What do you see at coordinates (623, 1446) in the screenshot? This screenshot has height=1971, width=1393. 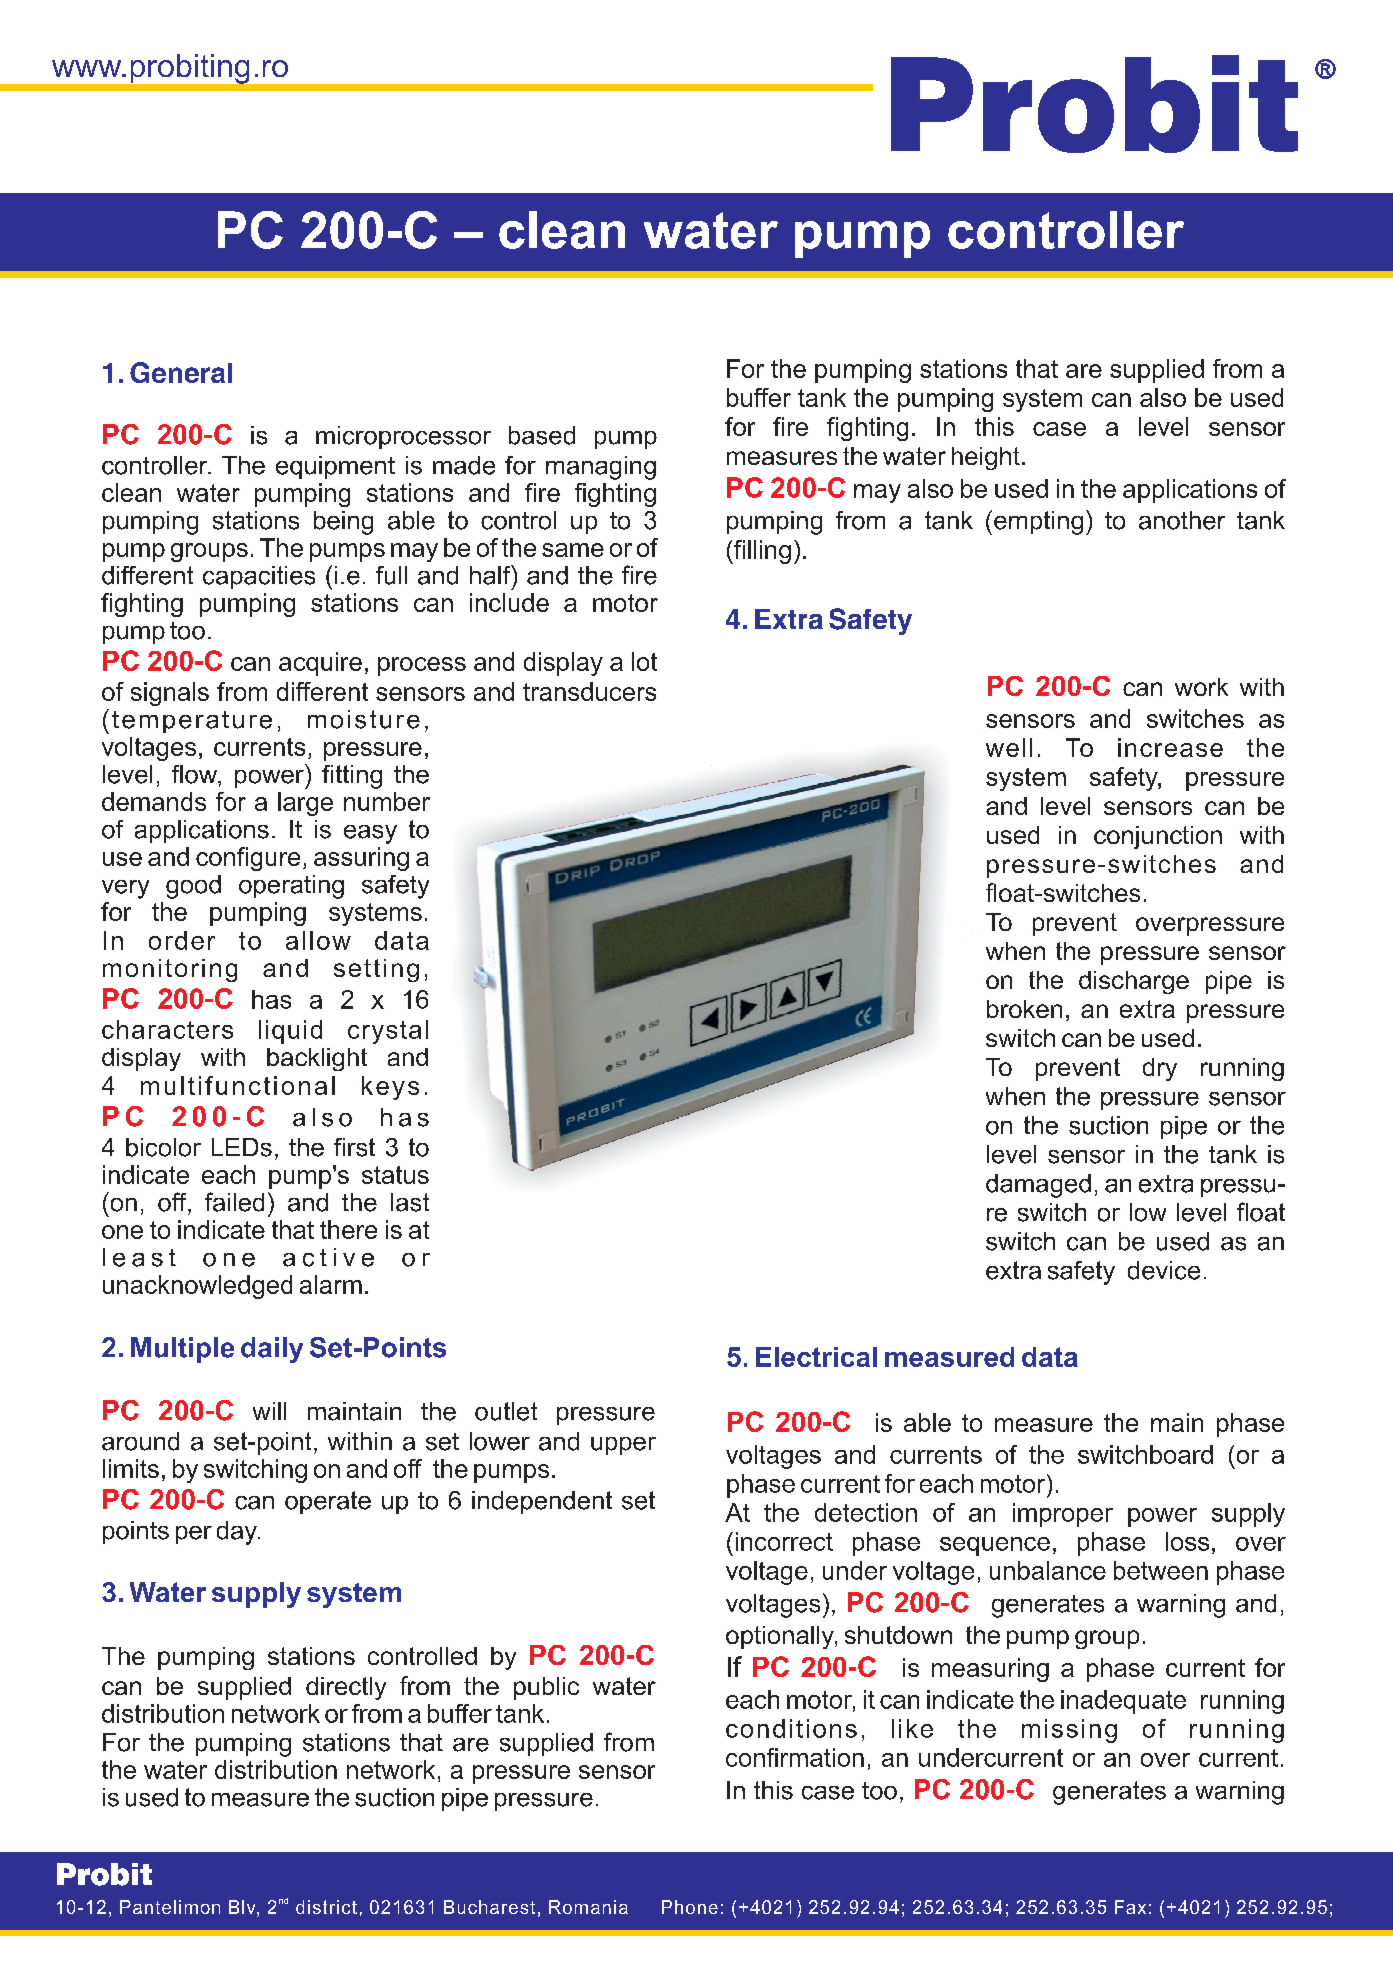 I see `upper` at bounding box center [623, 1446].
